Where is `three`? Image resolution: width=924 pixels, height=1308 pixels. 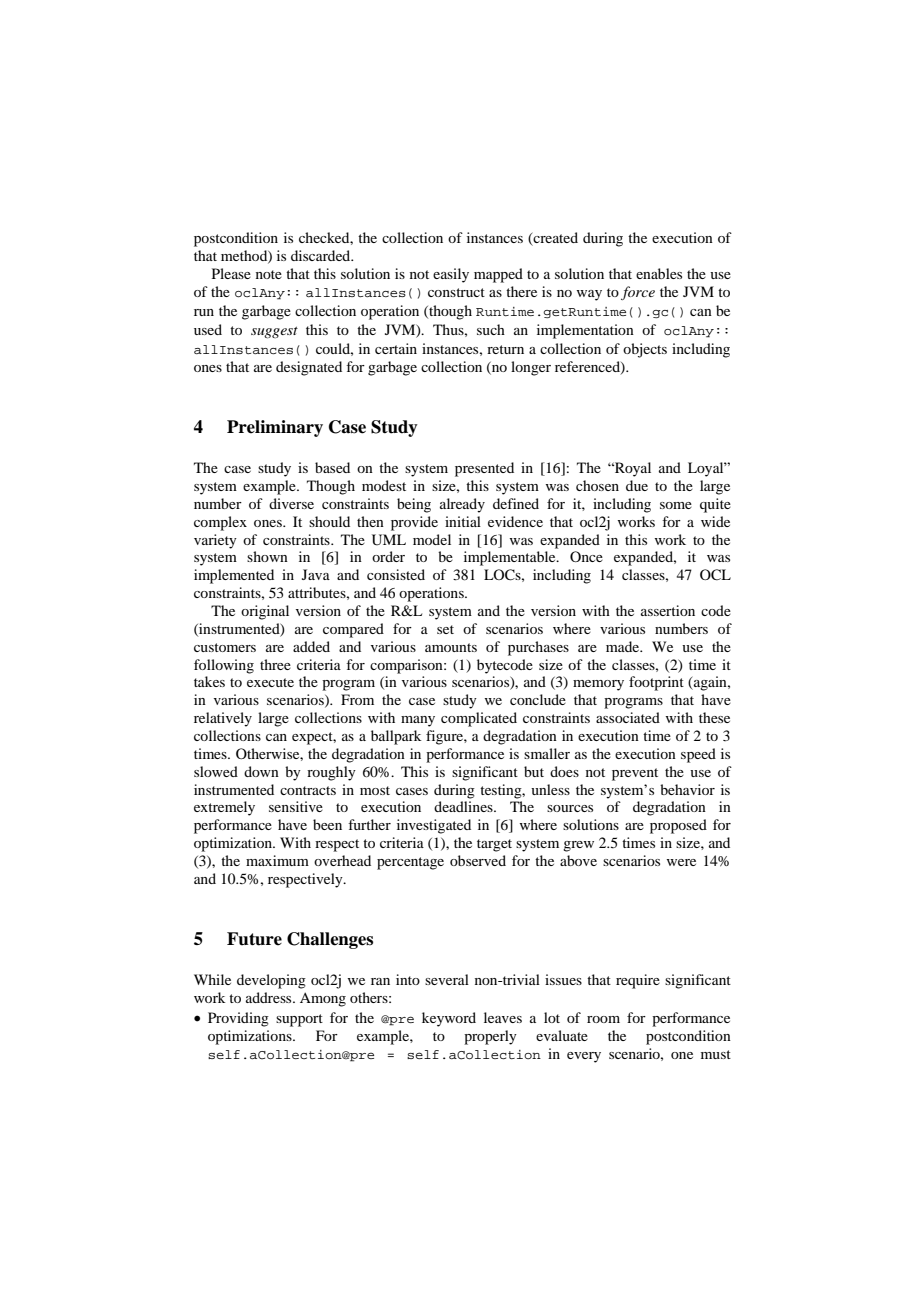 three is located at coordinates (275, 664).
